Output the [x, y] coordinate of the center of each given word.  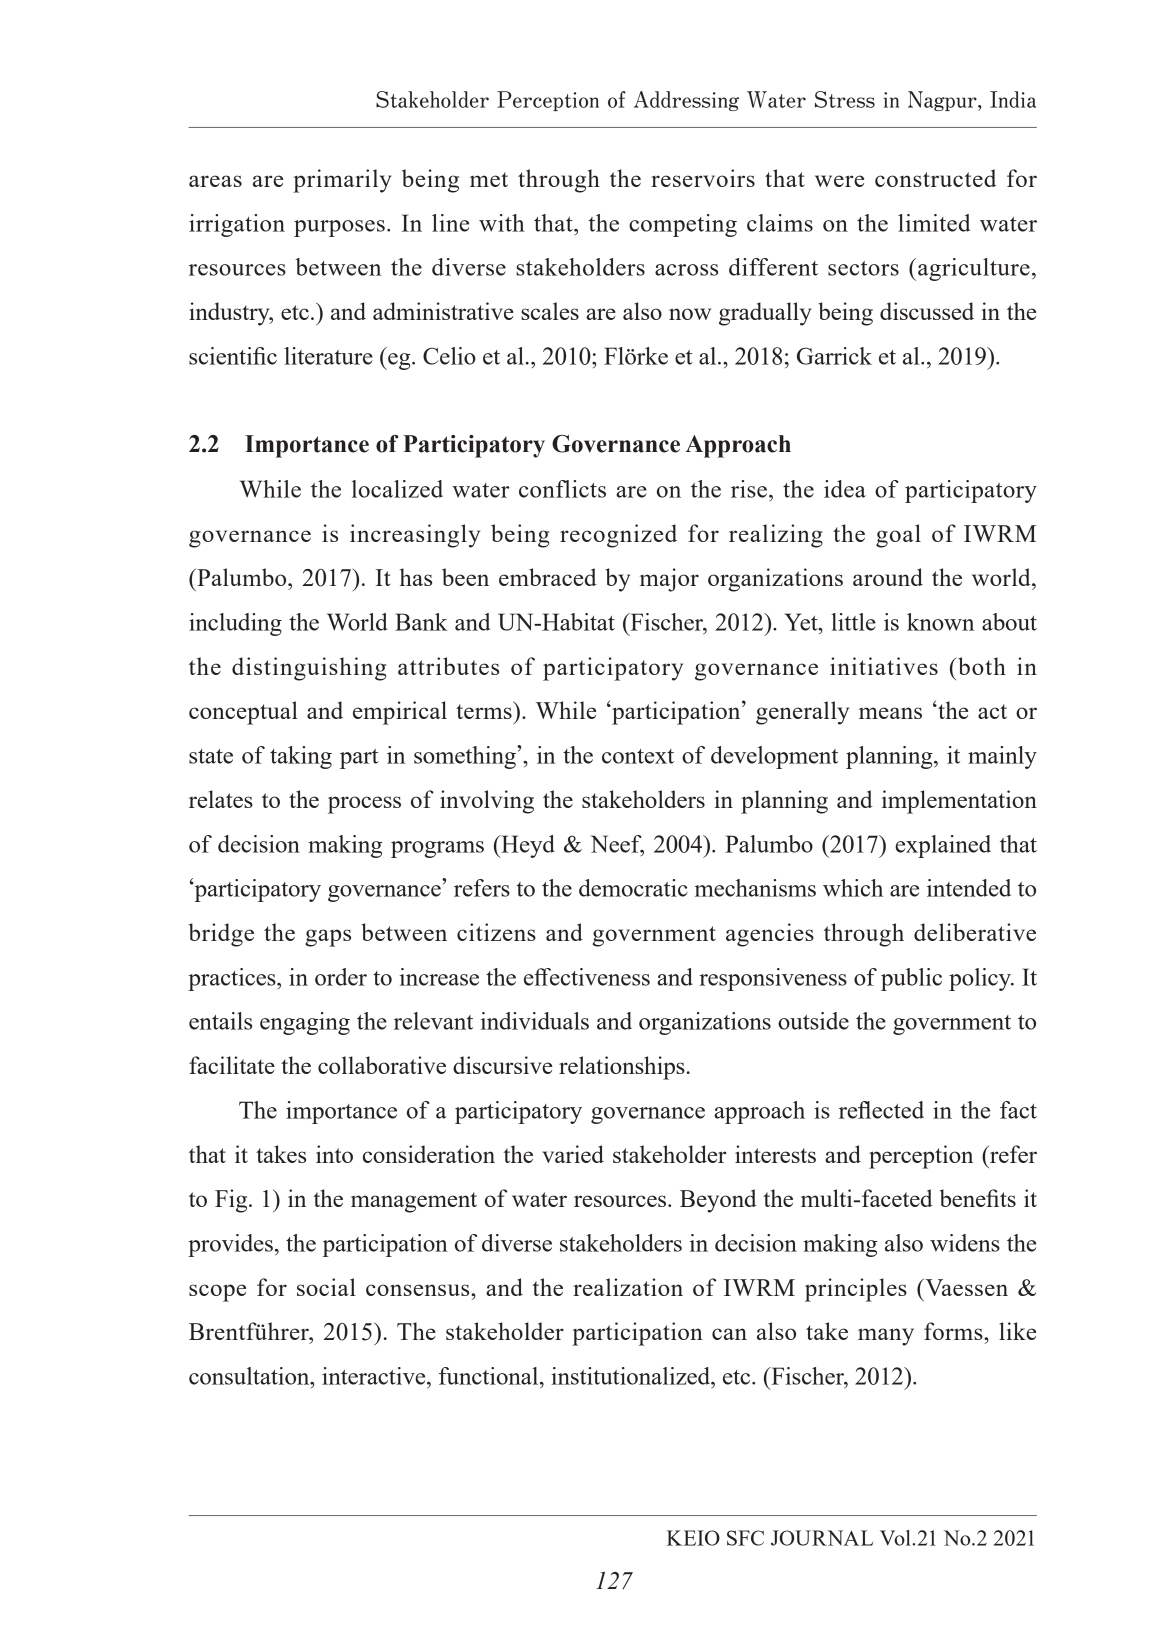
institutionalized [632, 1376]
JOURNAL [822, 1538]
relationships [622, 1068]
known [940, 622]
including [235, 624]
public [911, 979]
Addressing [686, 101]
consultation [250, 1376]
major [669, 580]
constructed [935, 178]
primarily [342, 181]
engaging [305, 1023]
